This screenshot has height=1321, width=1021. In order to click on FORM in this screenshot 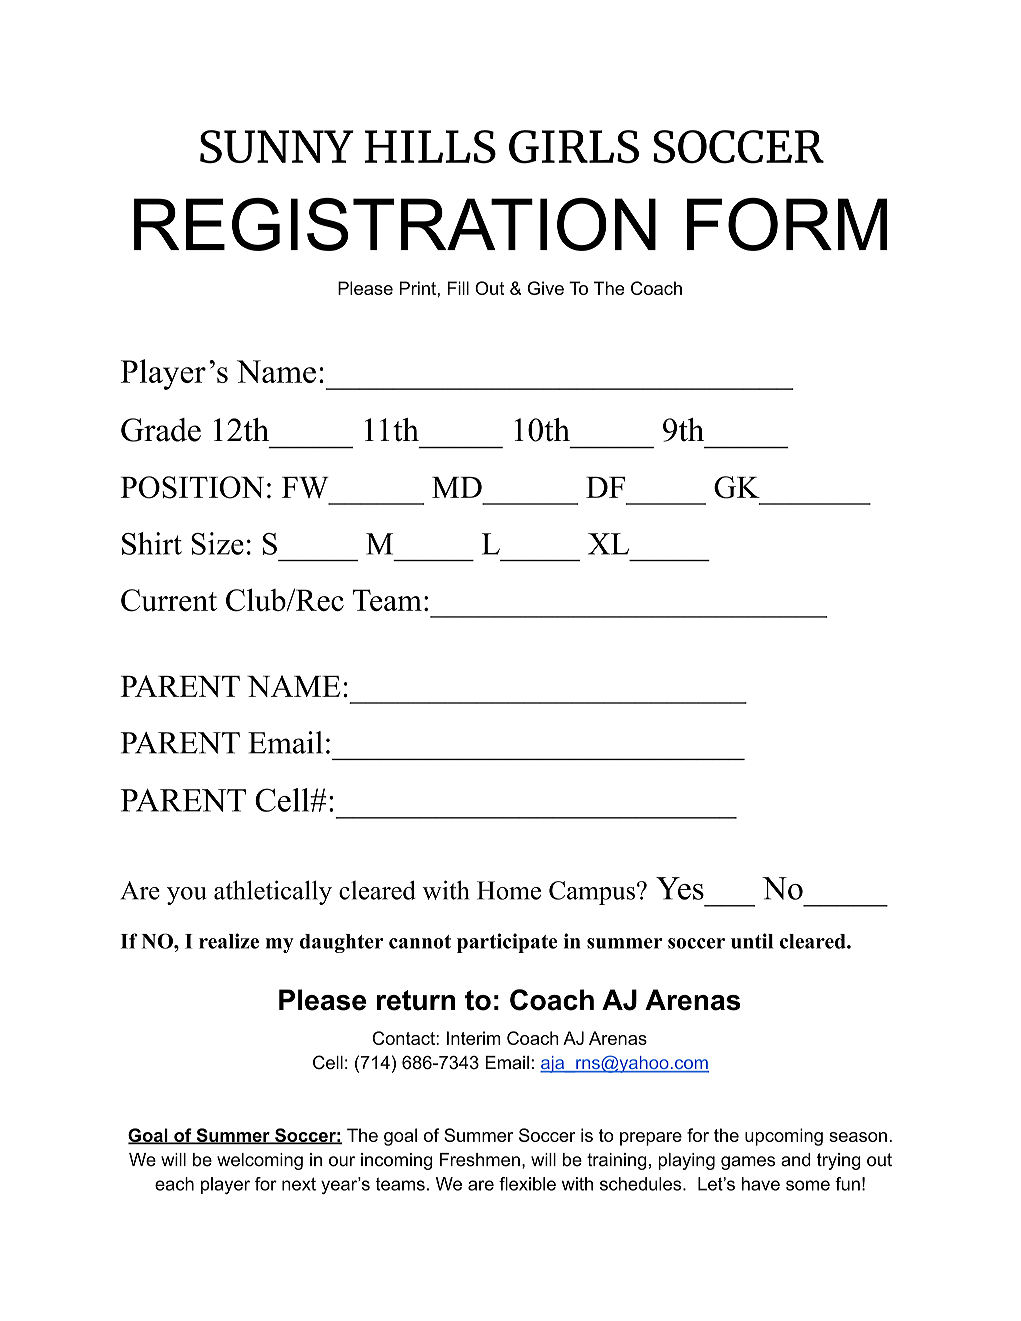, I will do `click(787, 224)`.
